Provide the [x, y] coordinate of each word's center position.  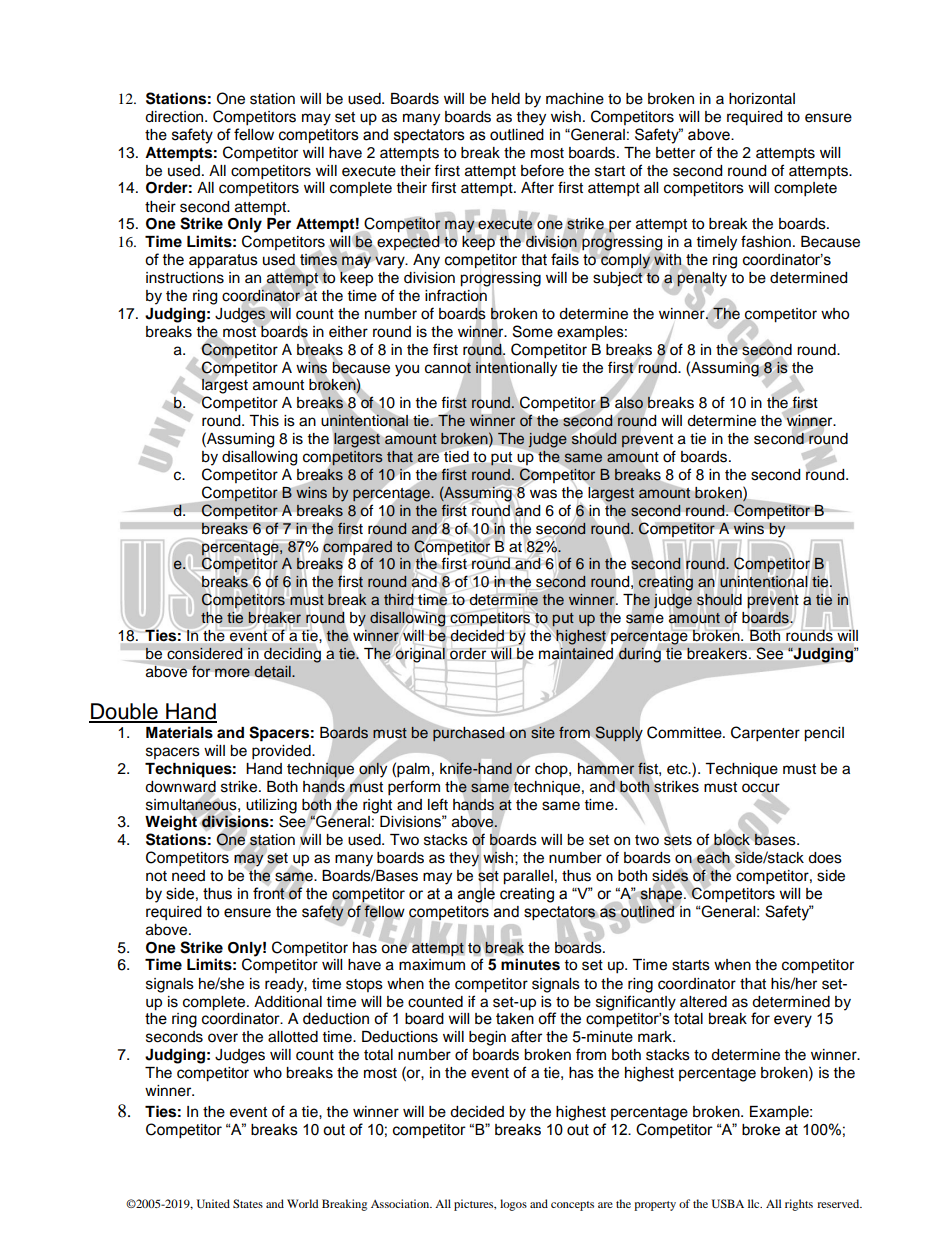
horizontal [762, 99]
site [542, 731]
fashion [766, 241]
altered [703, 1002]
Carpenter [765, 734]
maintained [576, 654]
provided [282, 752]
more [232, 672]
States [248, 1203]
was [543, 494]
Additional [288, 1002]
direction [175, 117]
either [348, 332]
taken [515, 1019]
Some [533, 331]
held [506, 99]
